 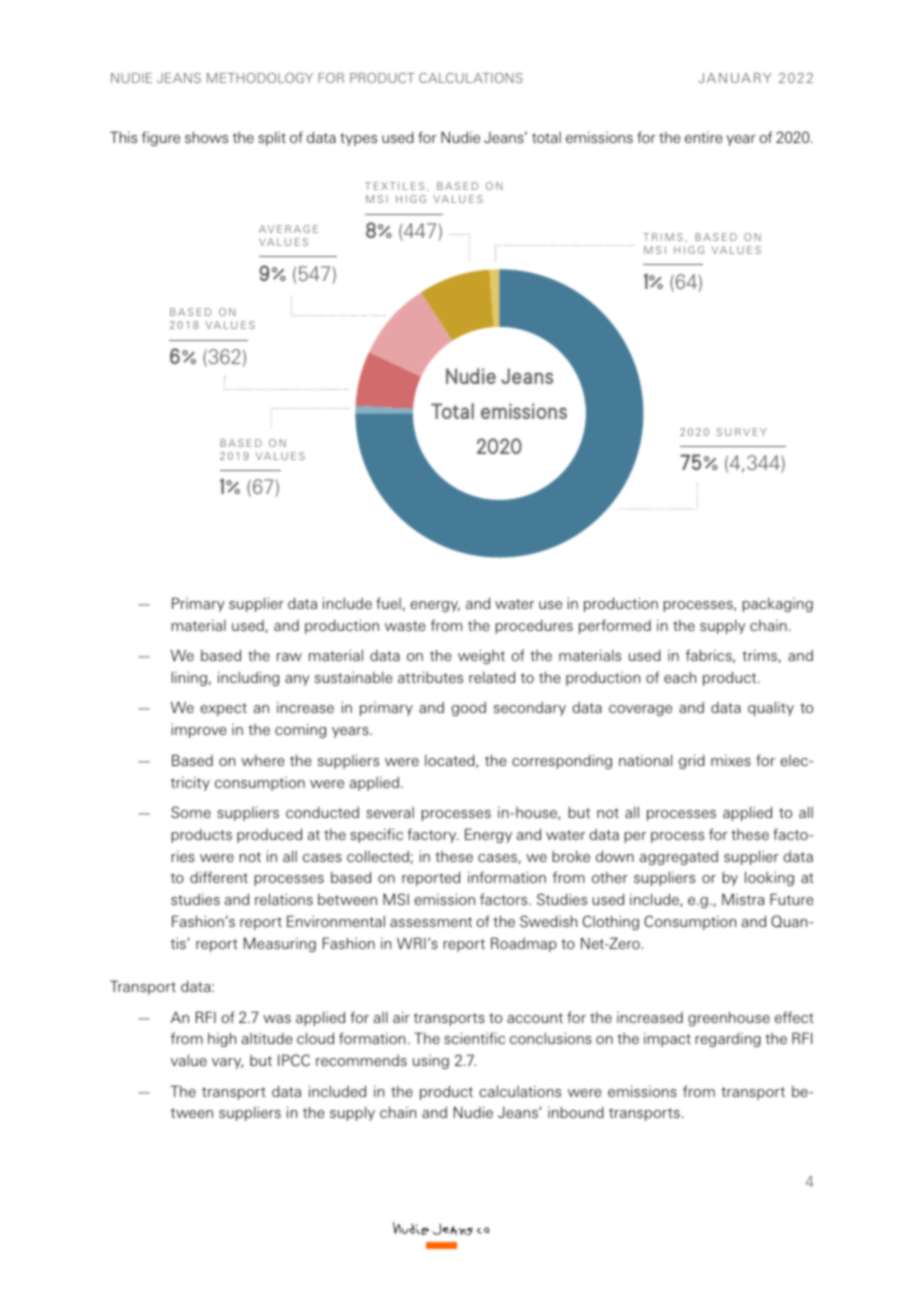 I want to click on using, so click(x=431, y=1062).
